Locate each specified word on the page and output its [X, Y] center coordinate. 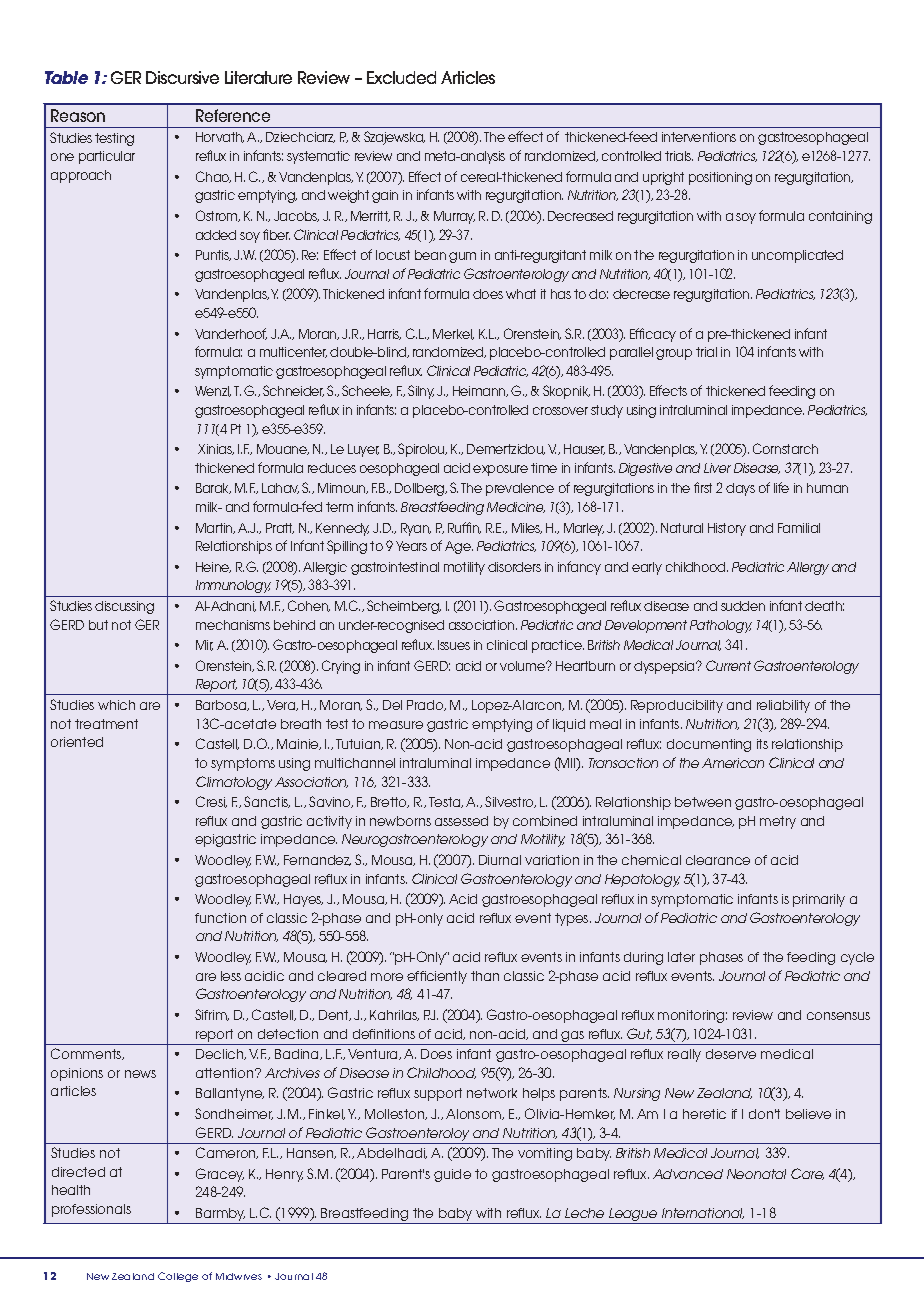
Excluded [401, 77]
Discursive [182, 77]
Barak [213, 488]
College [178, 1277]
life [781, 487]
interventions [699, 137]
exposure [500, 470]
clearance [718, 860]
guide [452, 1175]
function [220, 918]
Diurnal [500, 860]
